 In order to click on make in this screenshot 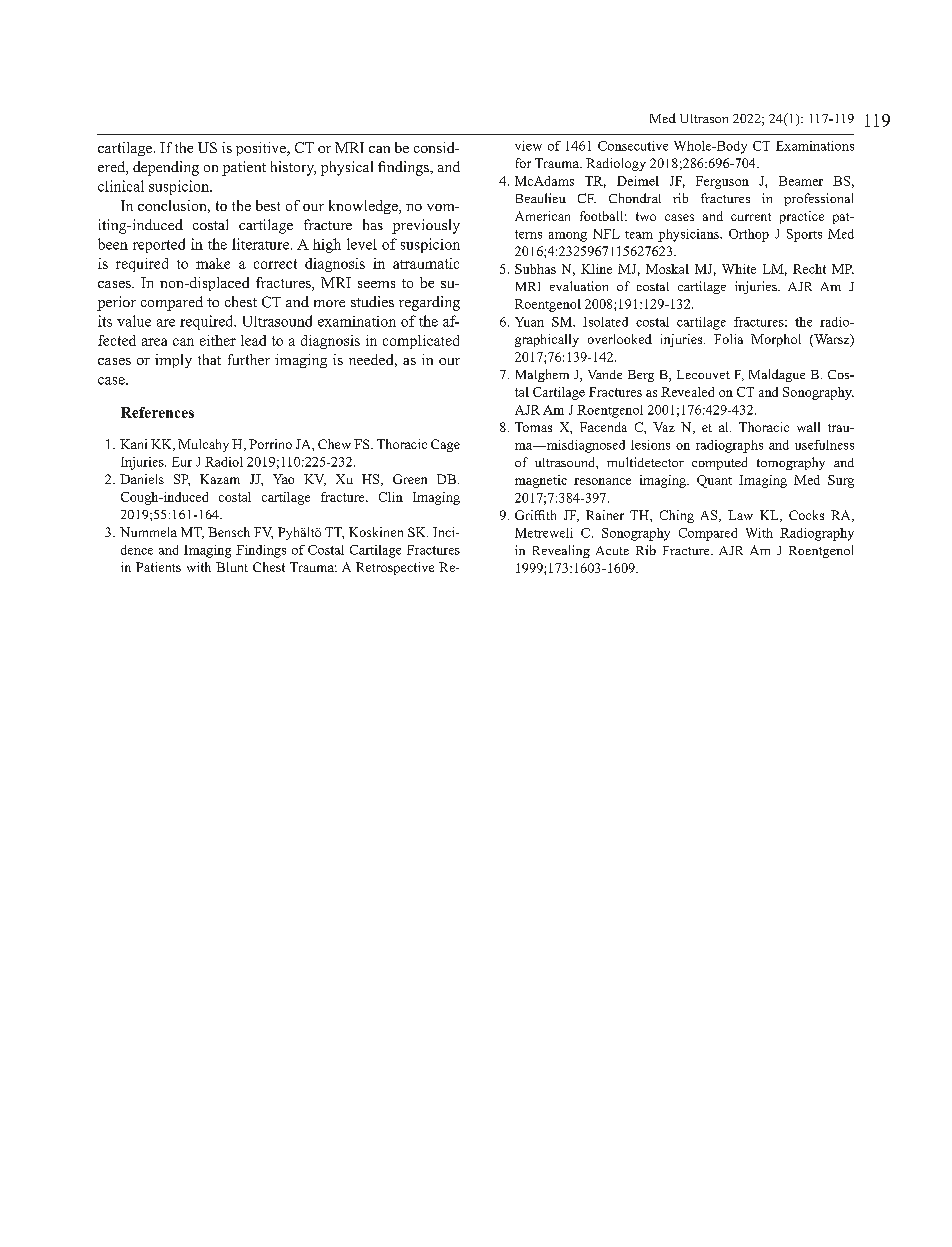, I will do `click(213, 263)`.
